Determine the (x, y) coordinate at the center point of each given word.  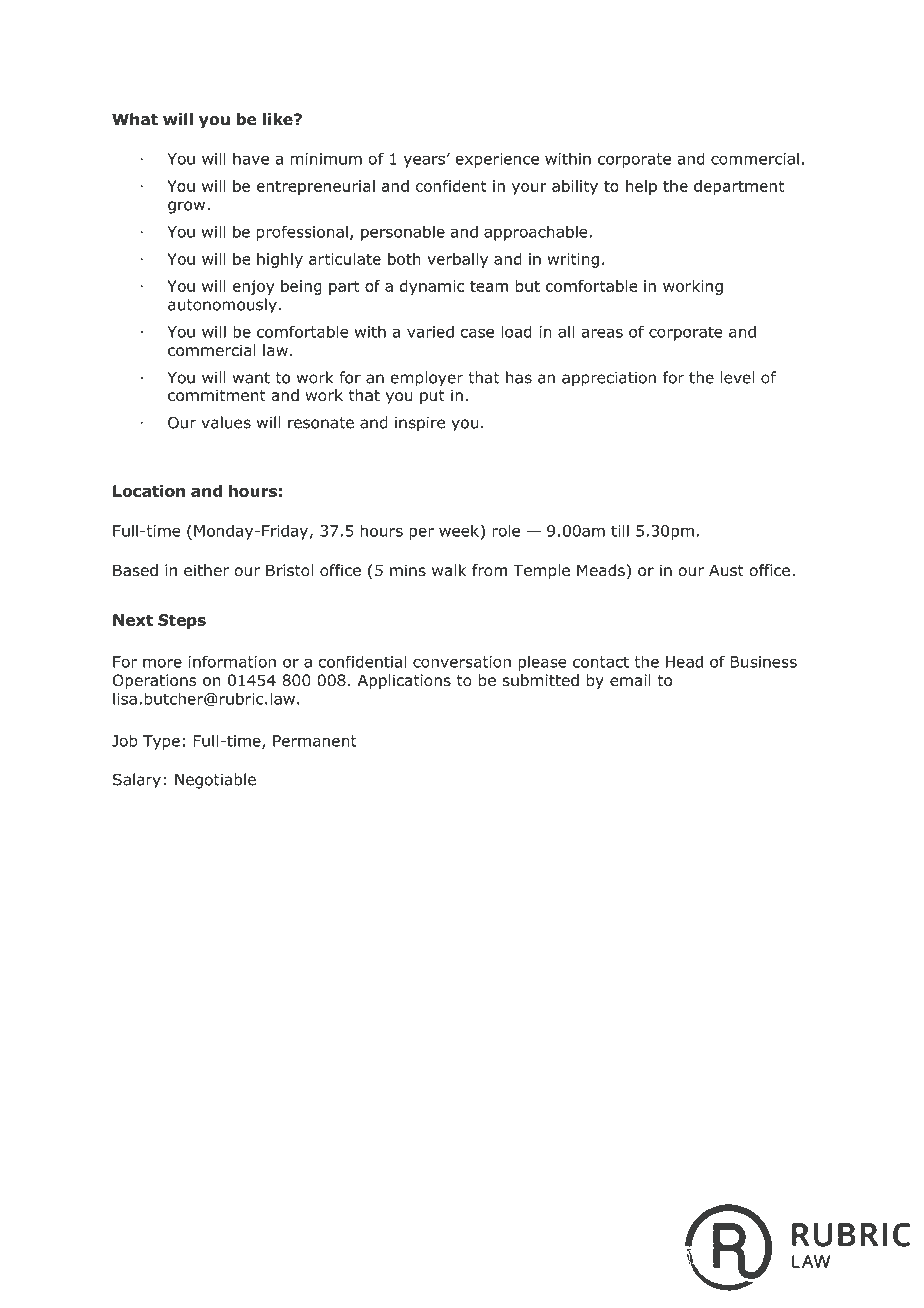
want (251, 378)
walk (449, 570)
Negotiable (215, 781)
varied (430, 331)
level (737, 377)
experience (497, 160)
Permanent (315, 741)
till (620, 530)
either (206, 570)
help (641, 187)
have (251, 158)
